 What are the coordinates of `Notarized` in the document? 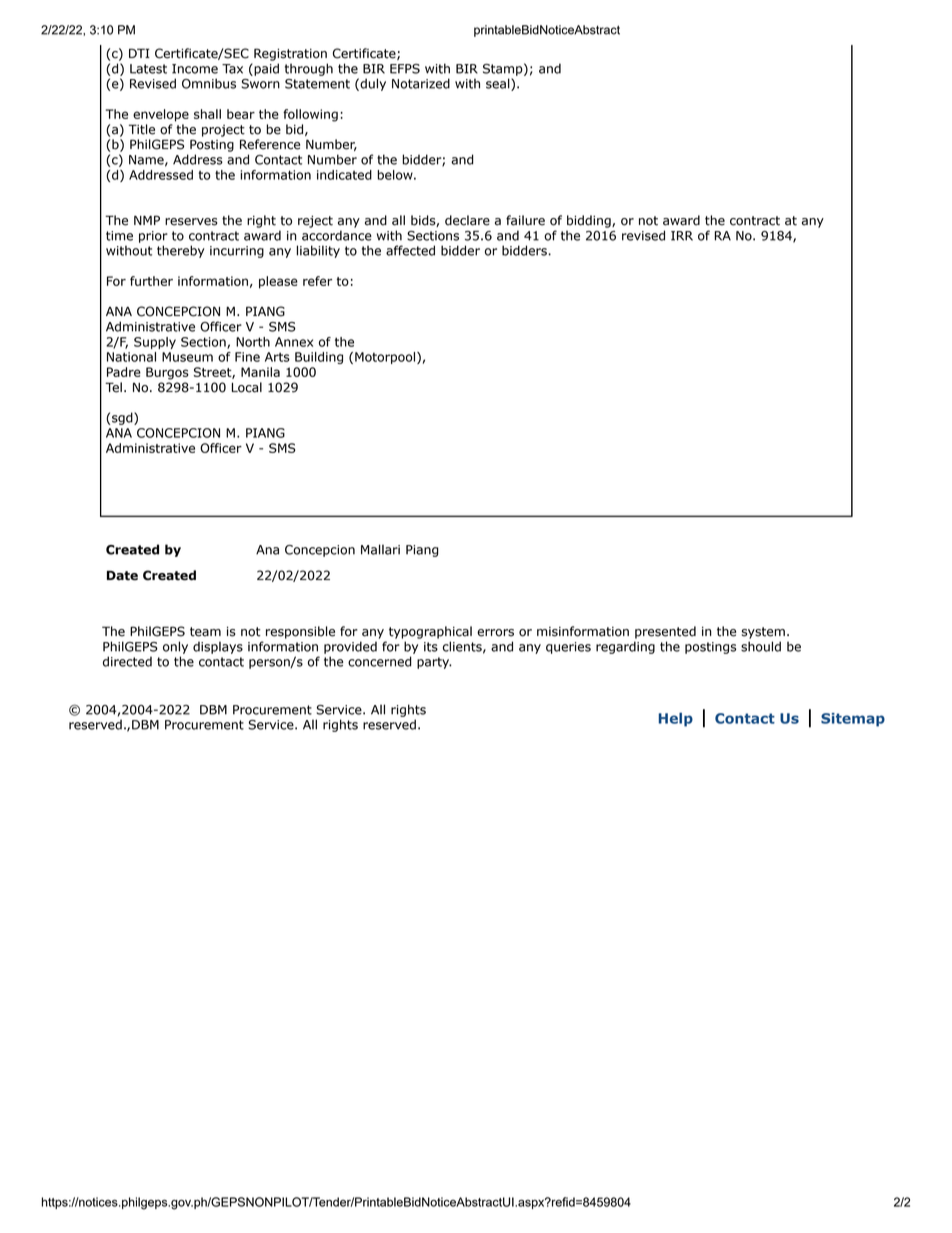 It's located at (421, 83).
